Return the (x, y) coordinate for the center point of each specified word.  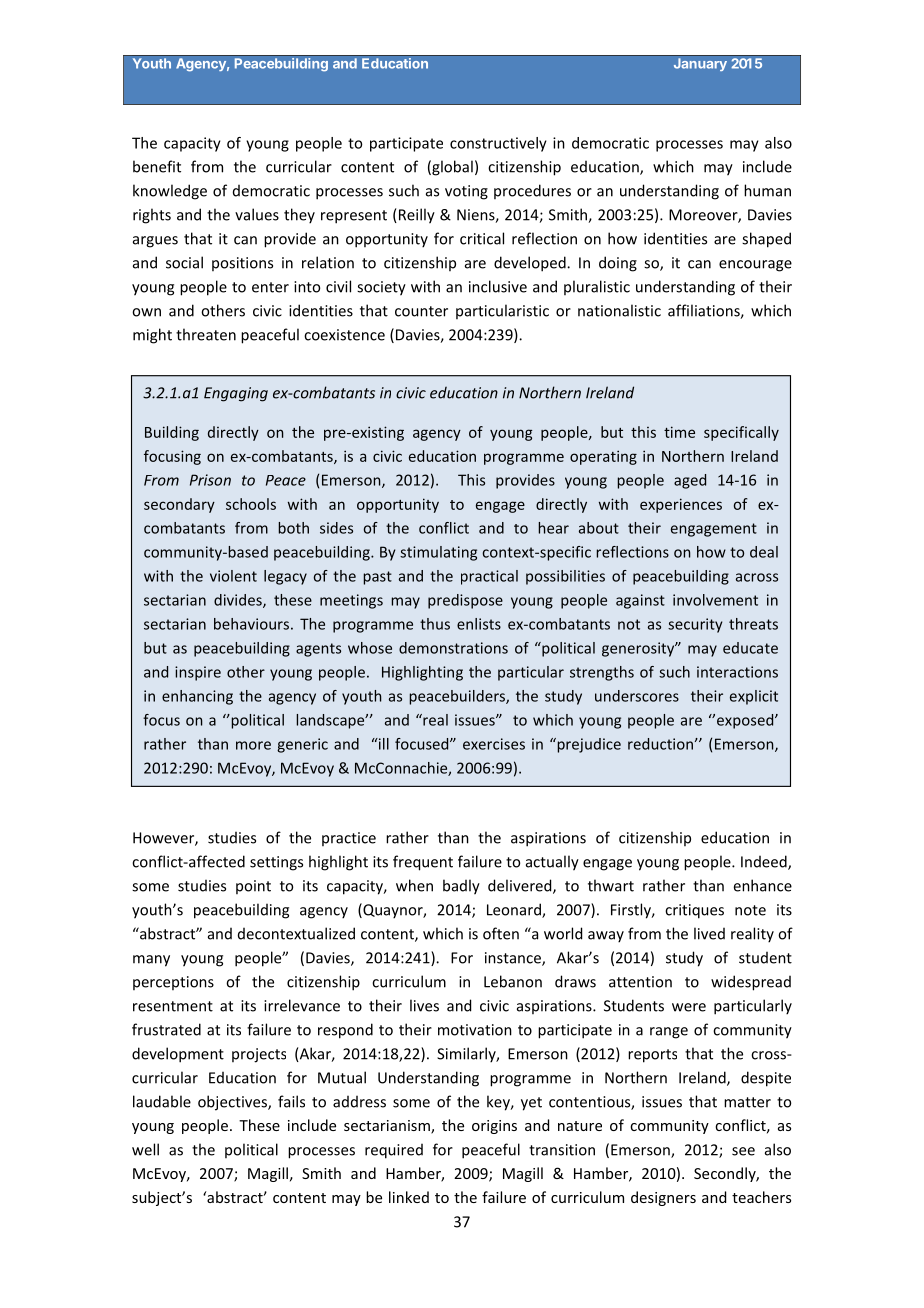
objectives (233, 1103)
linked (409, 1197)
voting (466, 192)
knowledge (170, 192)
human (767, 190)
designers (663, 1198)
